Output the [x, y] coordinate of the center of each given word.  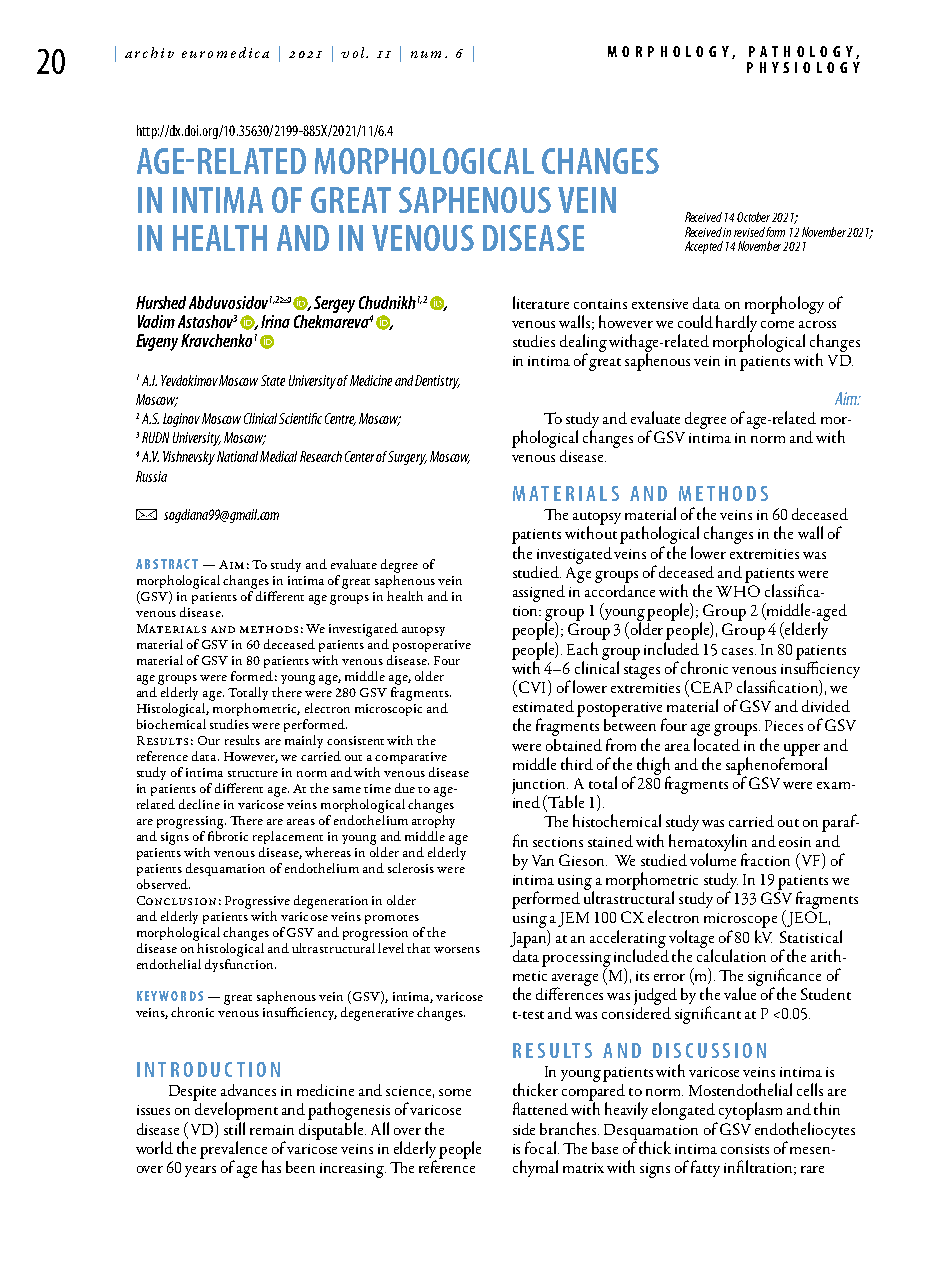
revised [749, 232]
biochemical [171, 724]
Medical [278, 456]
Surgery [407, 458]
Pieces [784, 725]
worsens [457, 950]
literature [541, 302]
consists [745, 1149]
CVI [532, 688]
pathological [659, 536]
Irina [275, 321]
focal [542, 1147]
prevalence [233, 1151]
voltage [691, 940]
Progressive [257, 902]
